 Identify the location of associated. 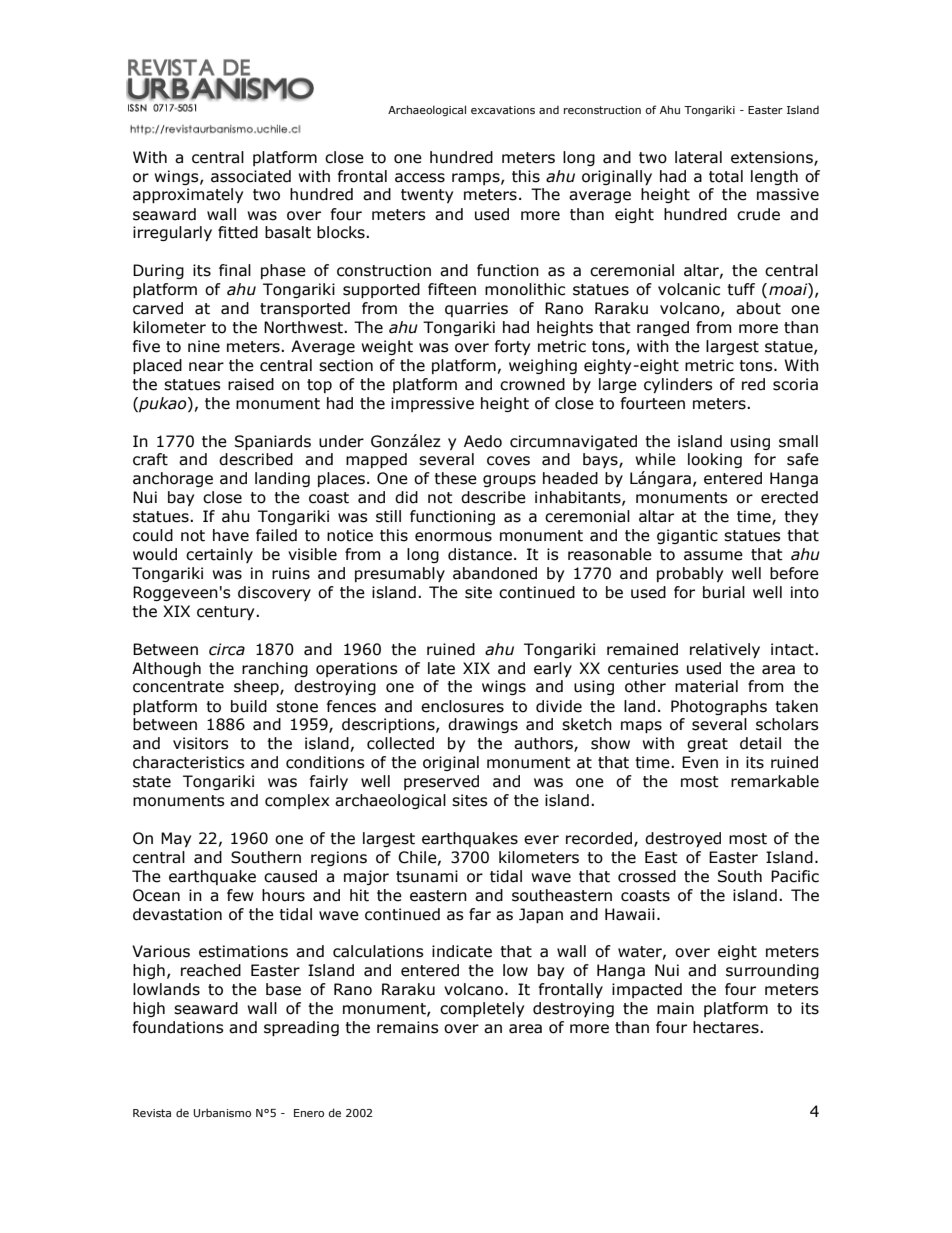
(251, 176).
